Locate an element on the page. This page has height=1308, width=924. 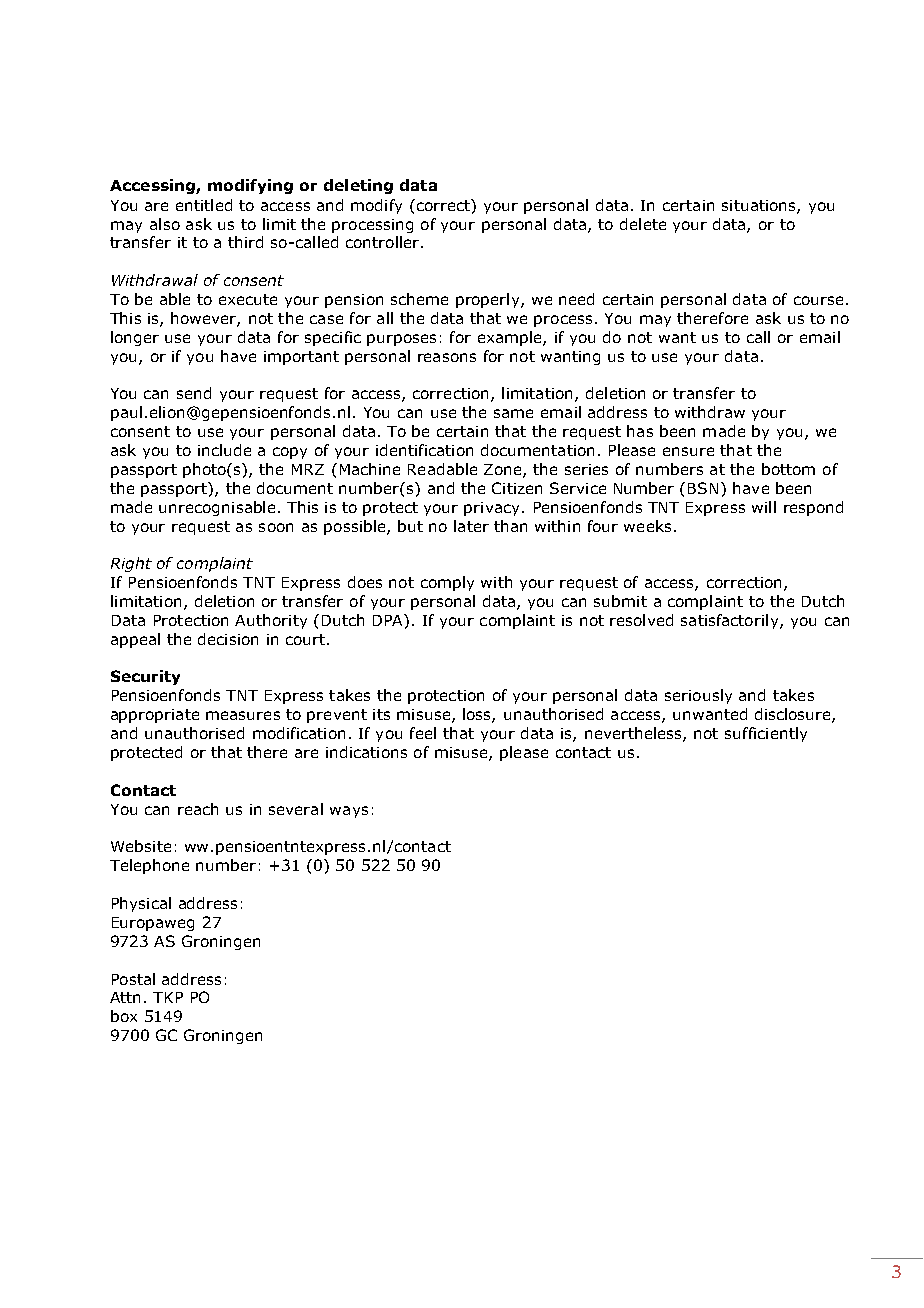
Postal is located at coordinates (133, 979).
